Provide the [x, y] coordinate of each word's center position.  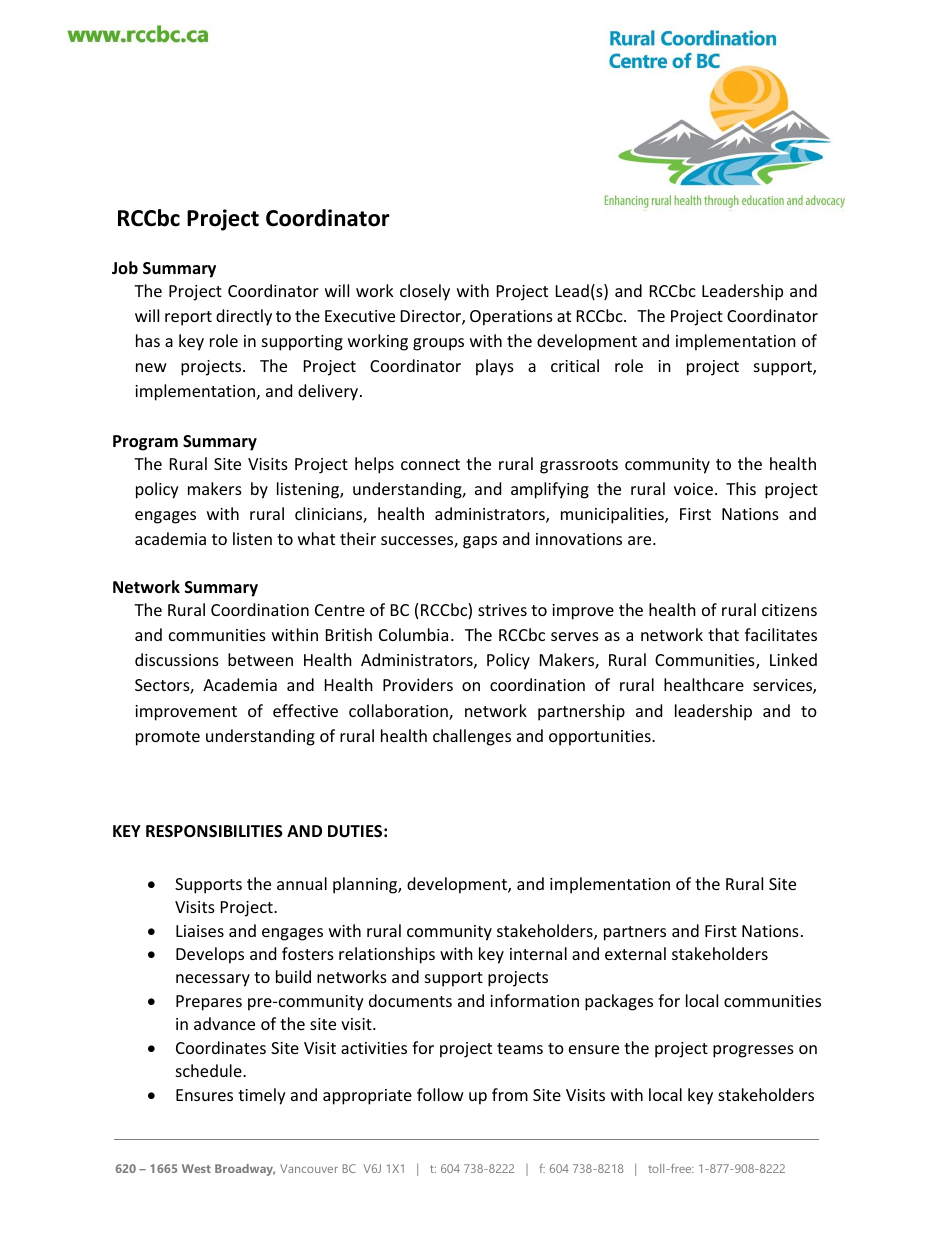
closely [425, 292]
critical [575, 365]
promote [168, 738]
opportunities [601, 738]
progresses [753, 1051]
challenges [472, 737]
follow [440, 1094]
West [196, 1168]
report [188, 318]
